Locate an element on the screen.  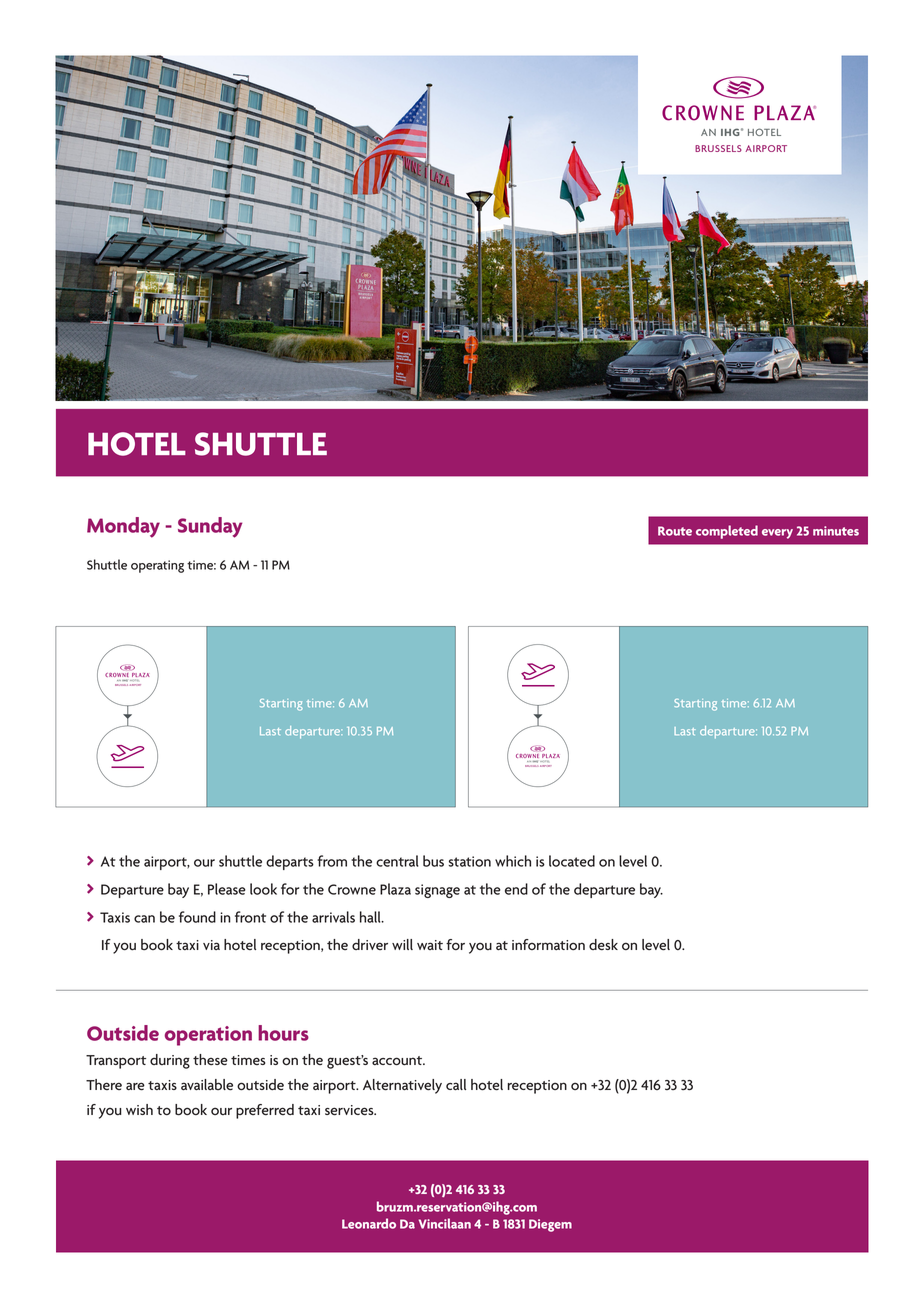
wait is located at coordinates (430, 945).
